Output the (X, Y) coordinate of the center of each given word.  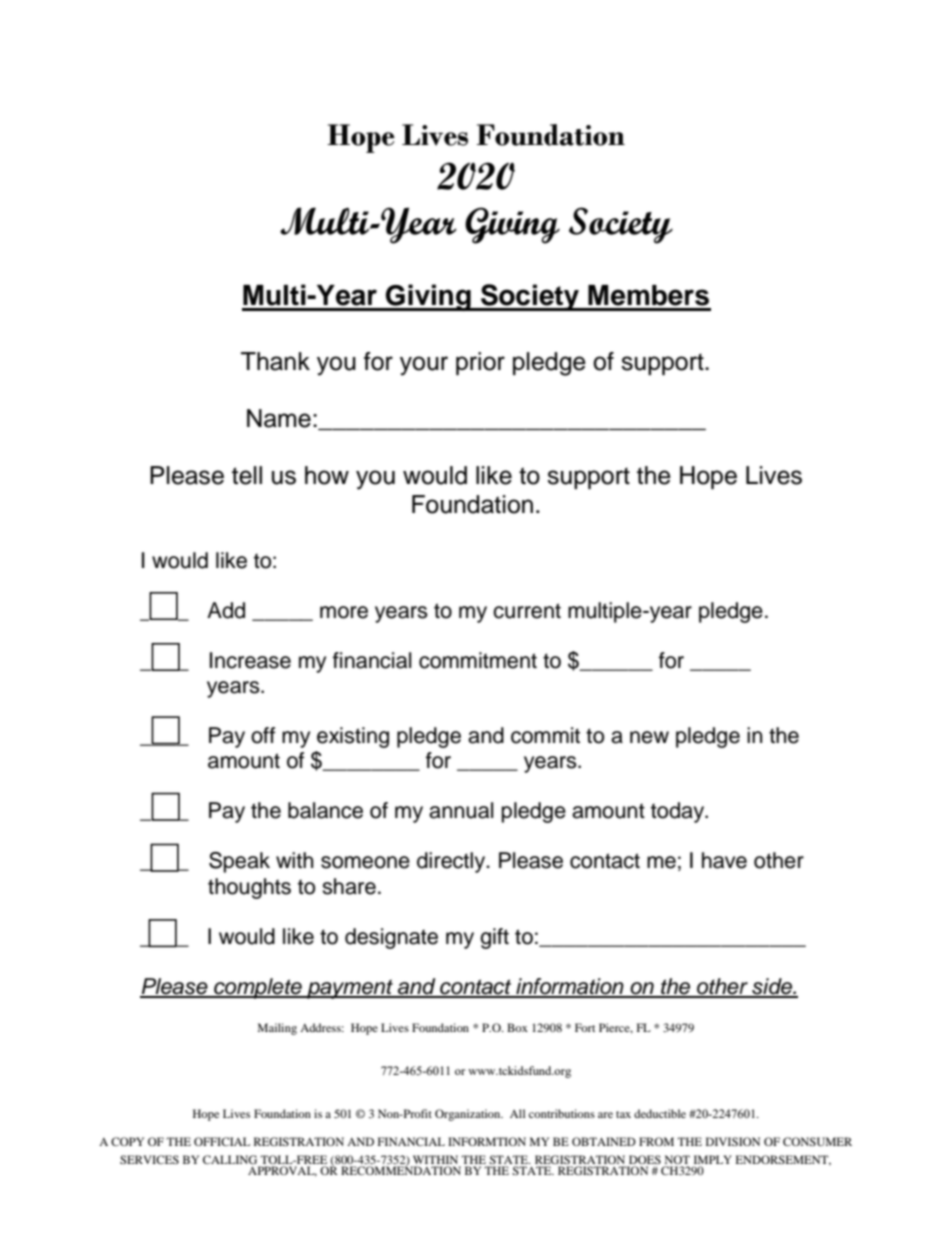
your (424, 366)
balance (325, 810)
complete (258, 988)
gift (494, 938)
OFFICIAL (222, 1141)
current (527, 611)
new (649, 737)
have (724, 860)
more (344, 612)
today (678, 812)
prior (480, 363)
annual (461, 810)
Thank (275, 361)
